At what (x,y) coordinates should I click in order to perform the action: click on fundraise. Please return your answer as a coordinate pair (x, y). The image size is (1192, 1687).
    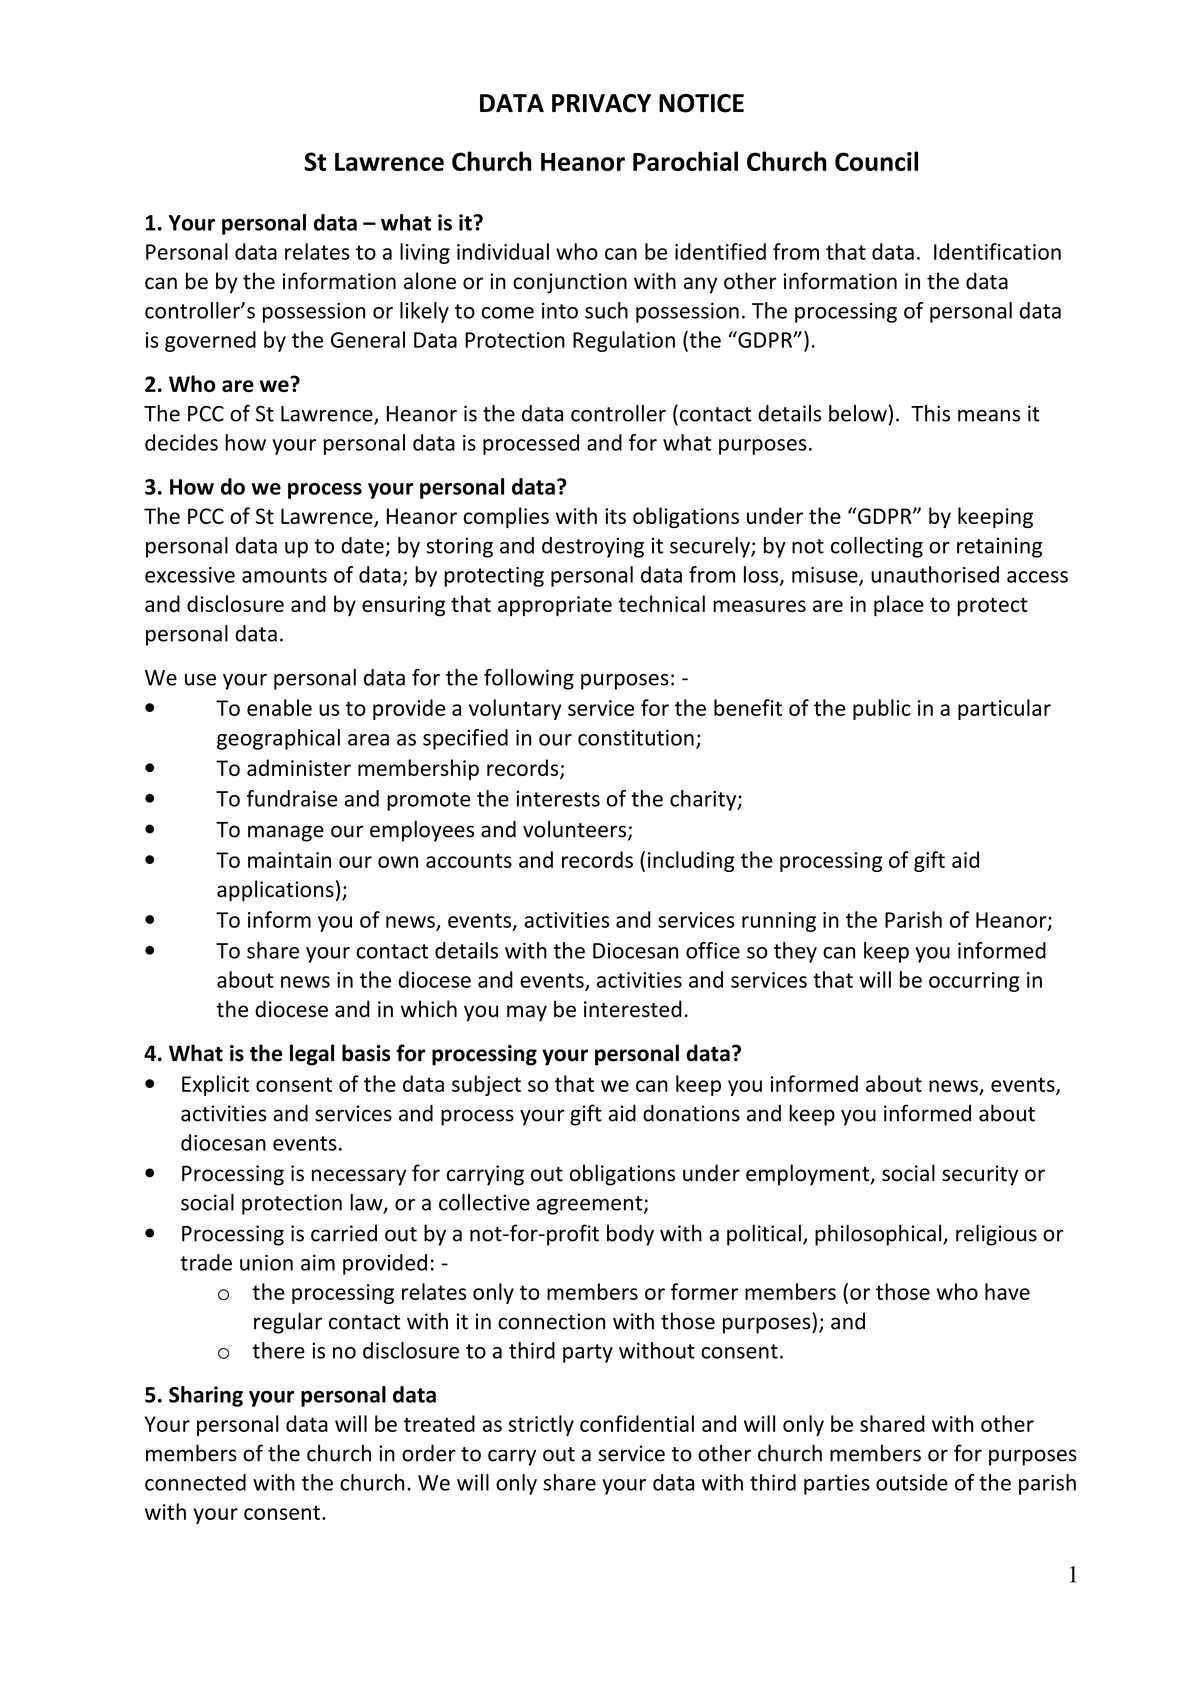
    Looking at the image, I should click on (292, 798).
